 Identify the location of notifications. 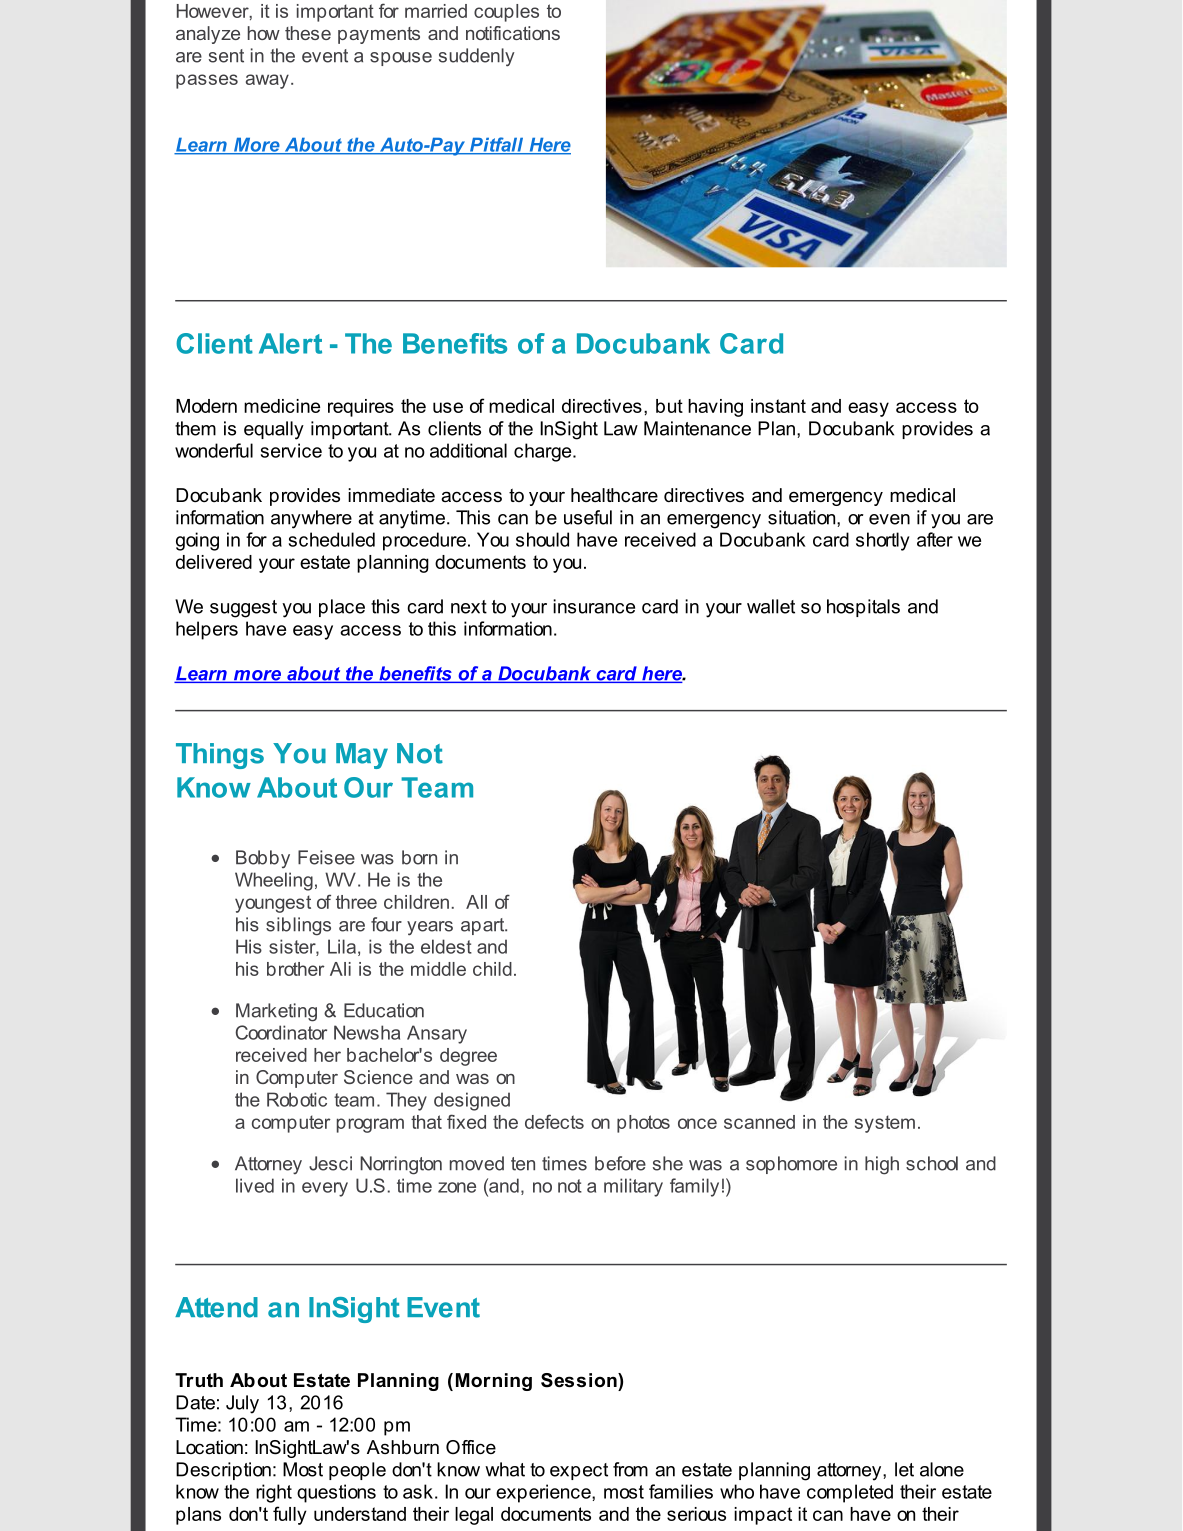
(513, 33).
